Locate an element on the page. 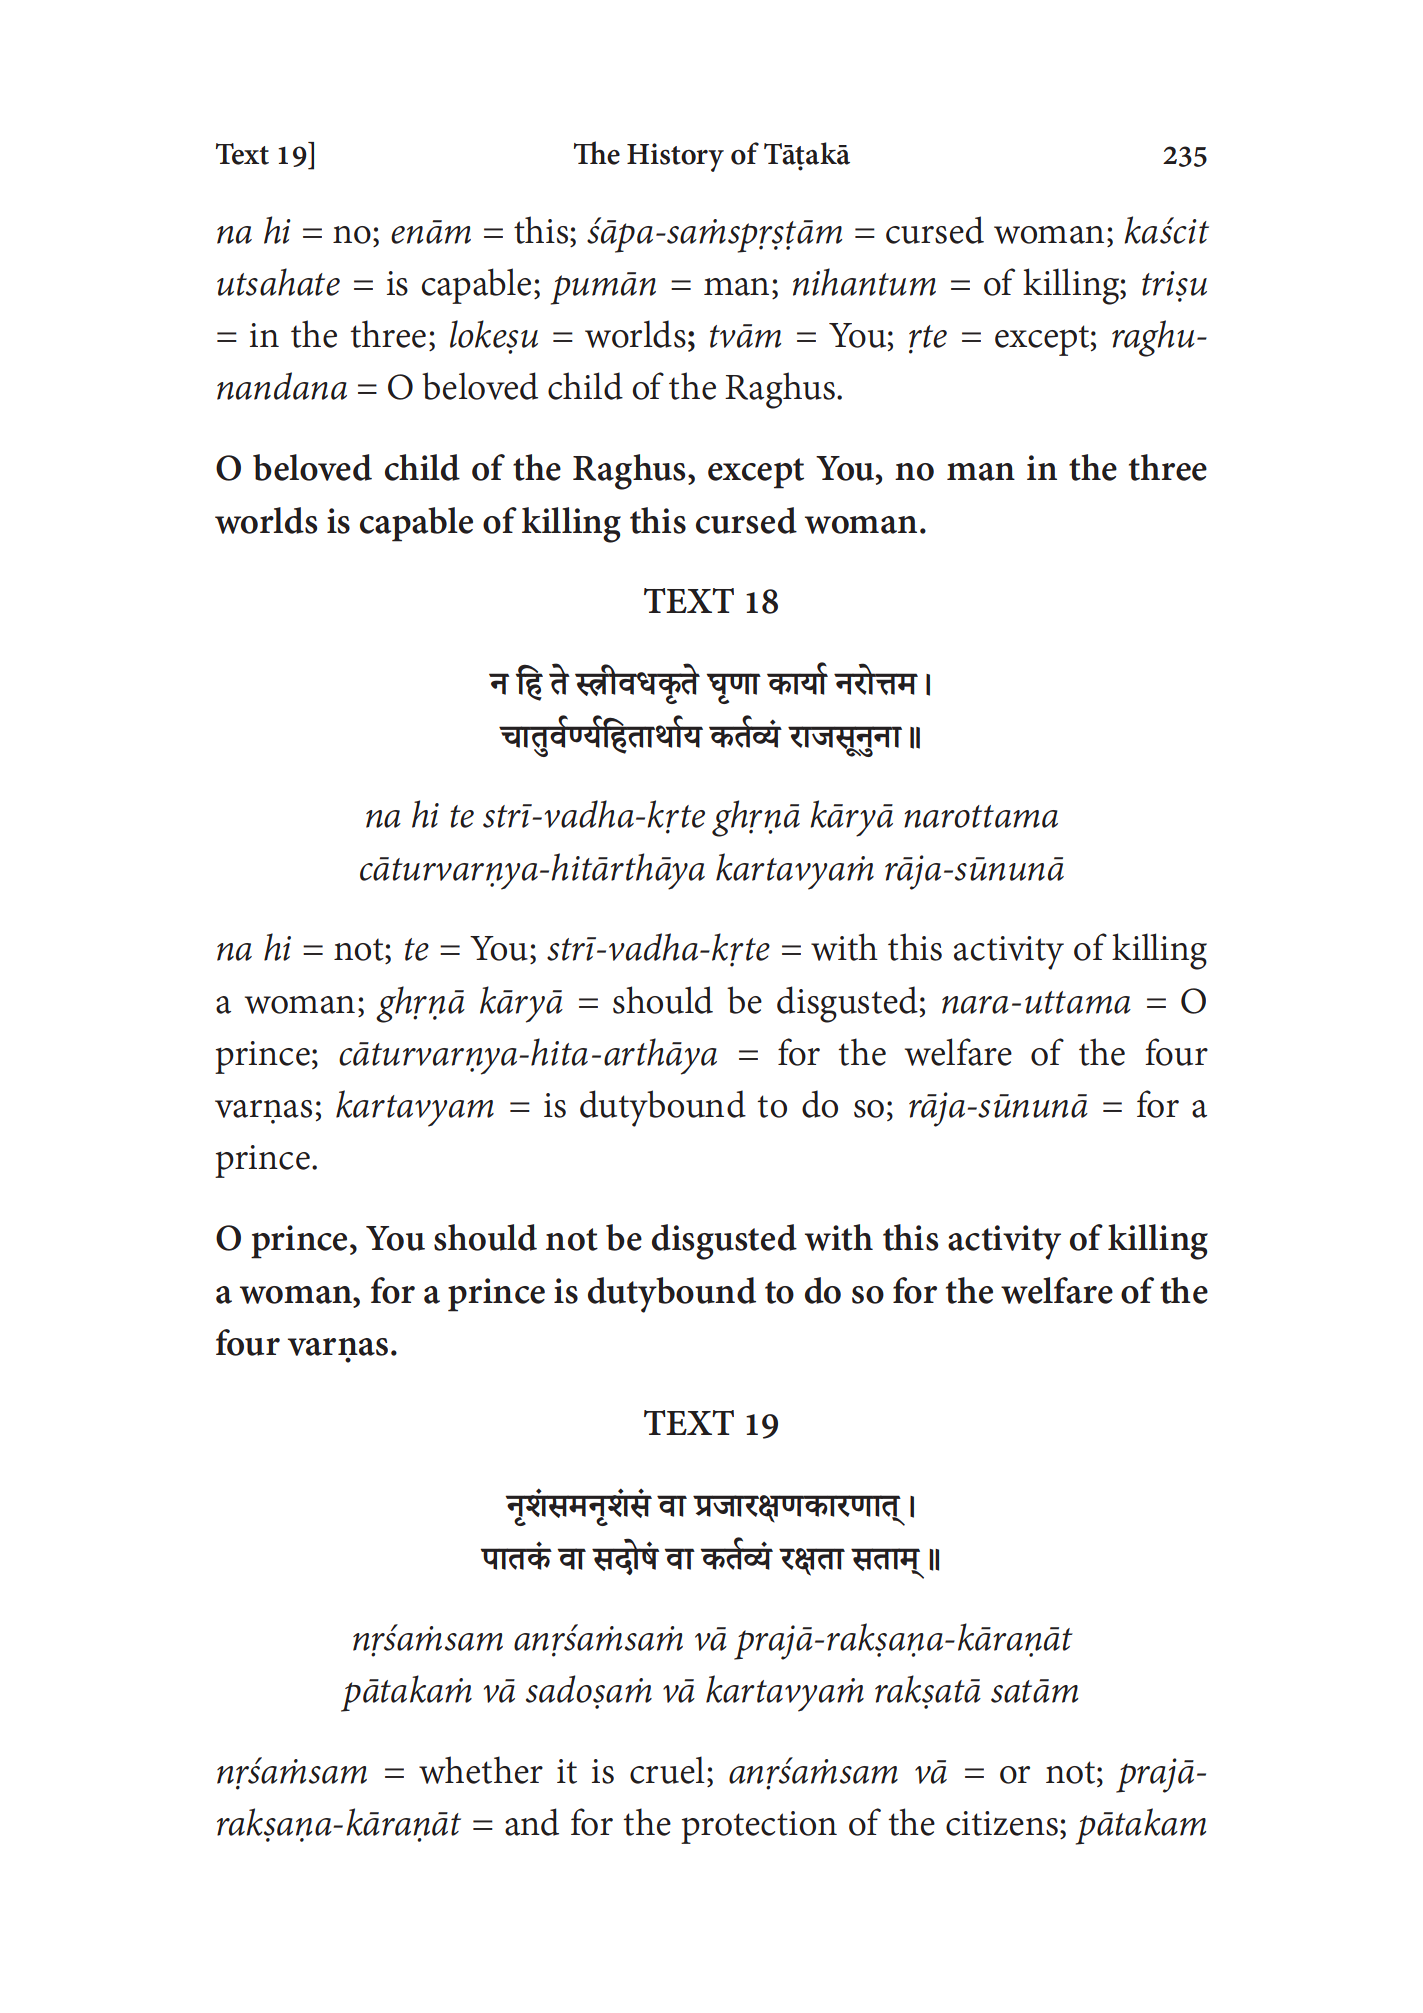 The height and width of the page is (2013, 1423). citizens is located at coordinates (1002, 1823).
